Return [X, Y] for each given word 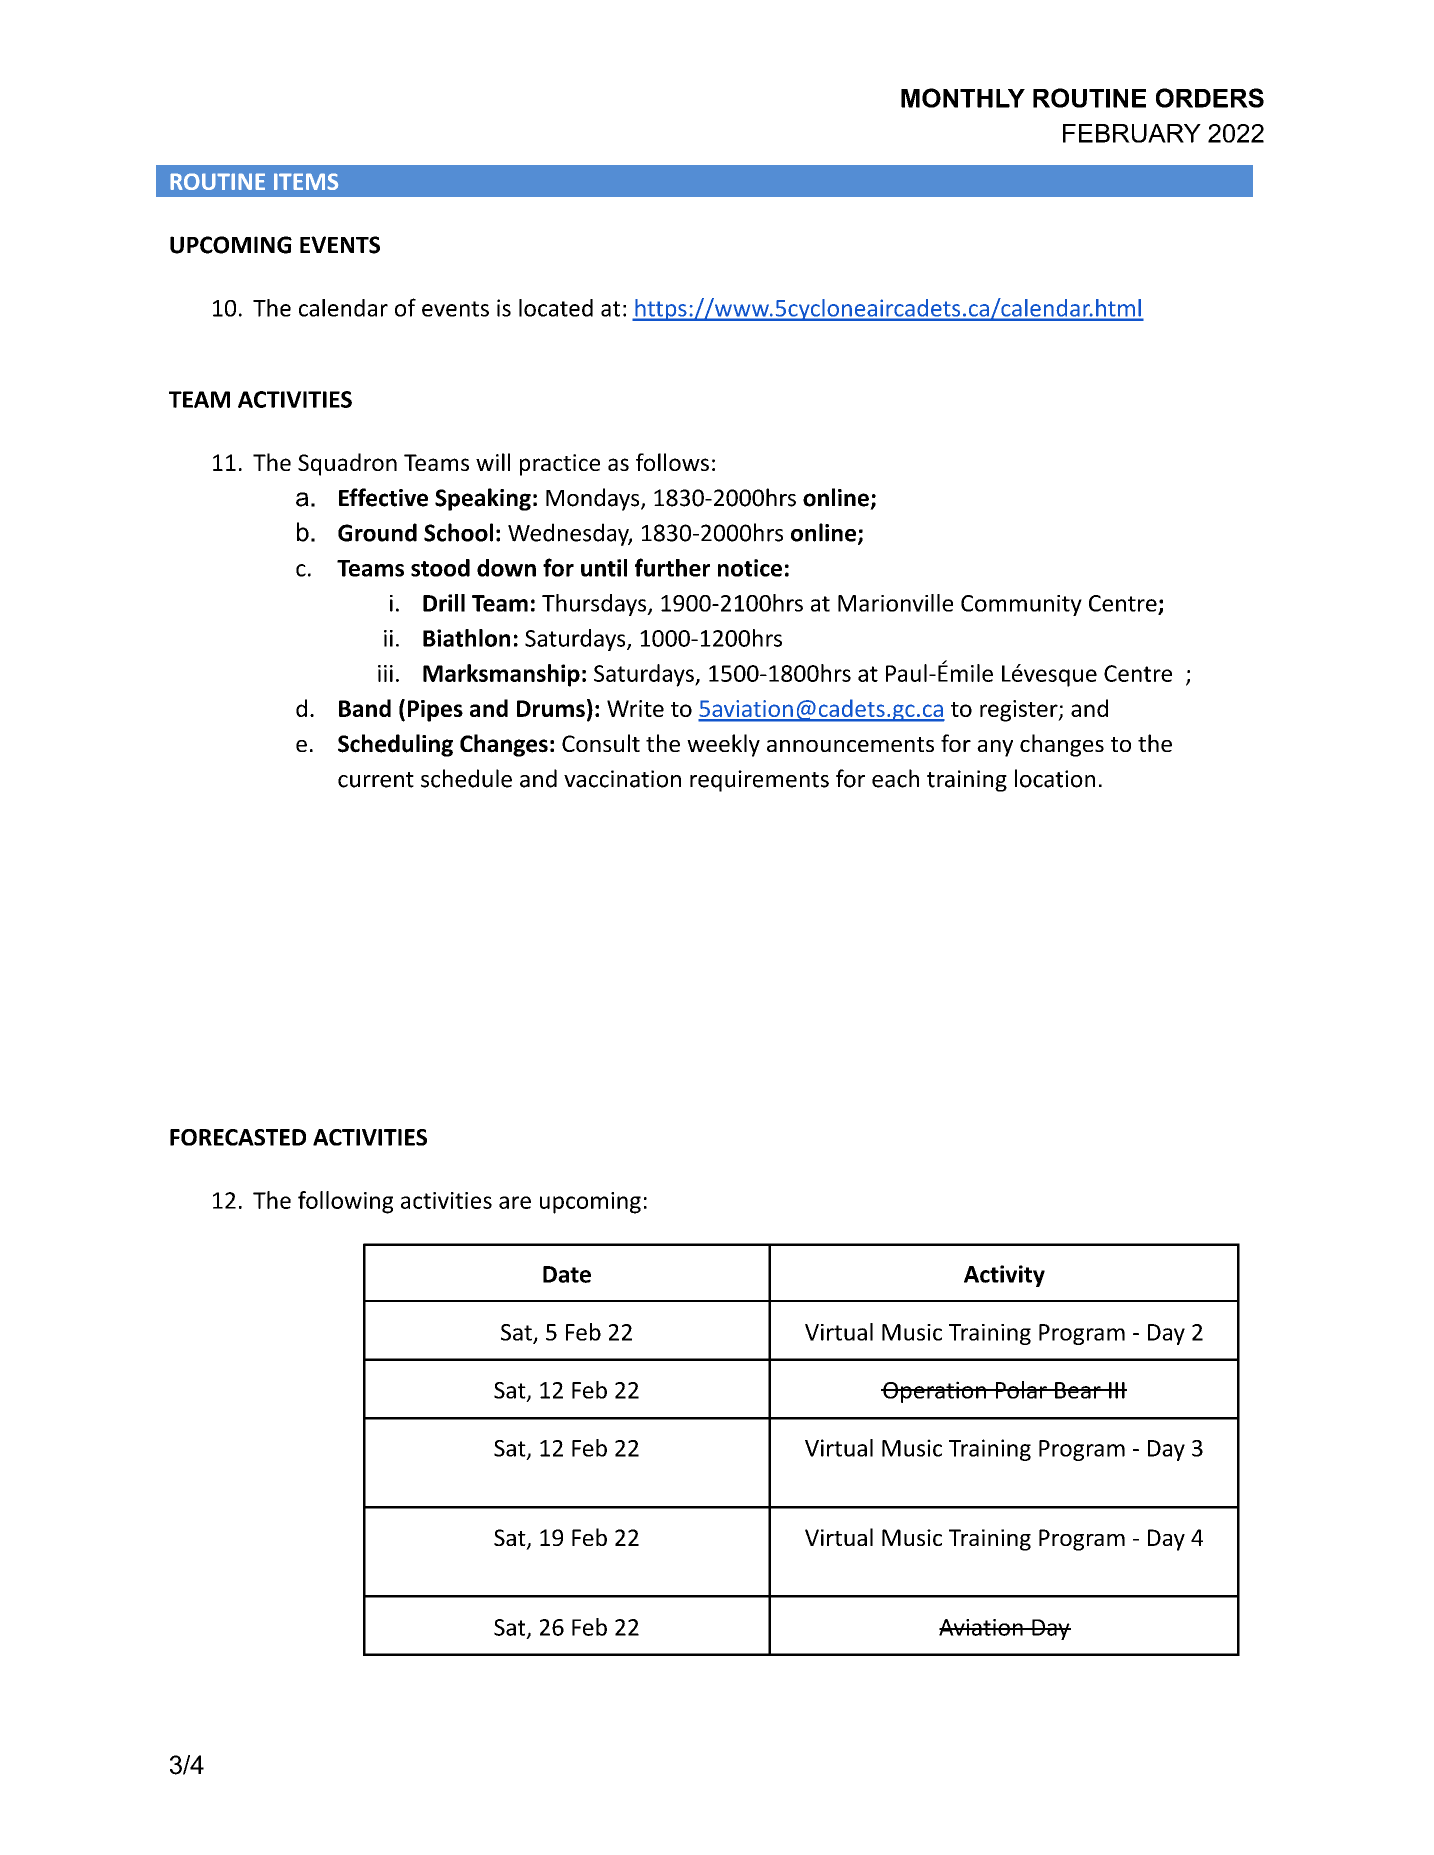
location [1055, 778]
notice [750, 568]
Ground [377, 532]
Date [567, 1274]
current [376, 780]
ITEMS [306, 181]
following [345, 1202]
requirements [759, 781]
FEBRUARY [1132, 133]
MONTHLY [963, 98]
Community [1021, 605]
